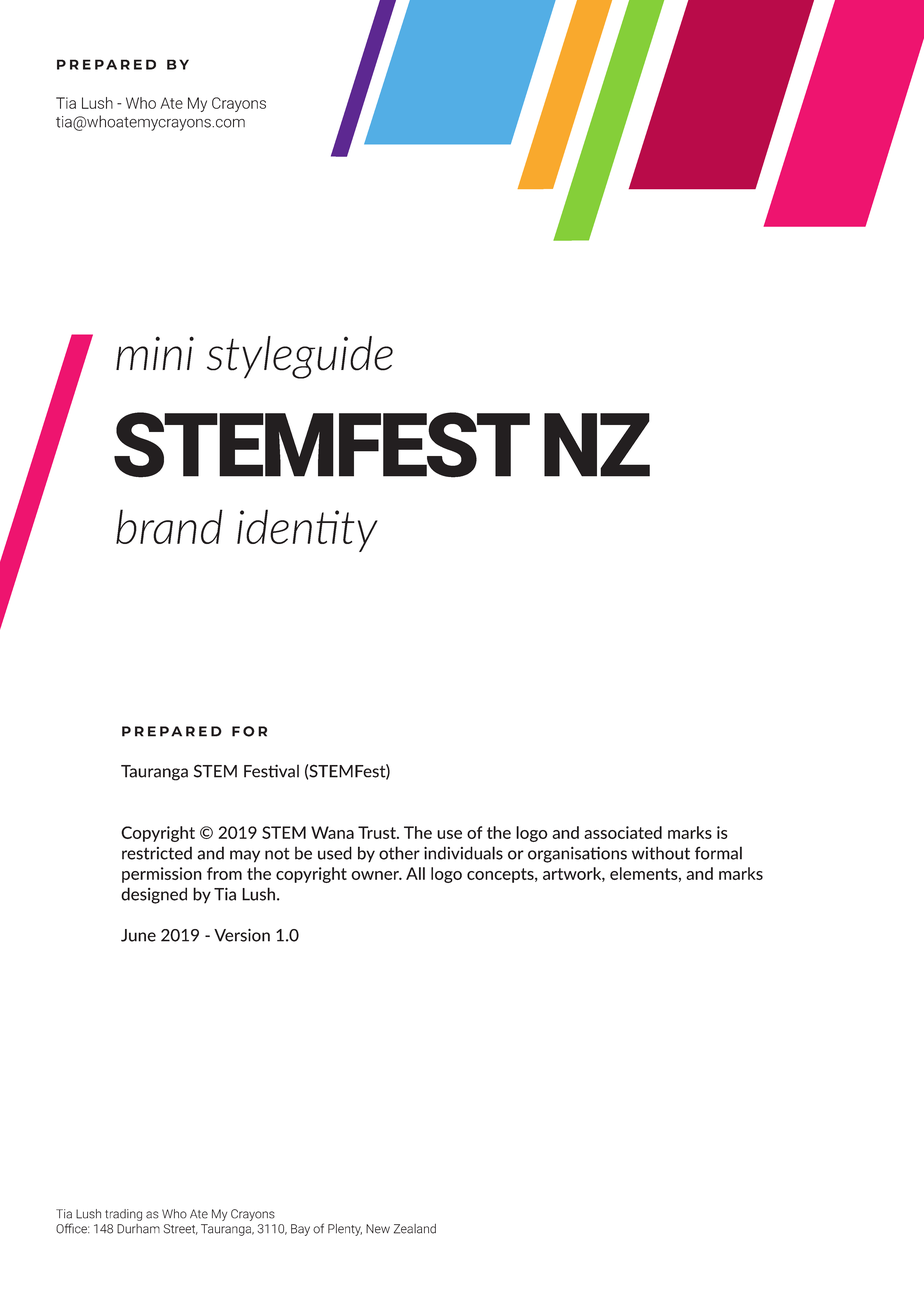 This screenshot has height=1308, width=924. I want to click on Street, so click(181, 1229).
